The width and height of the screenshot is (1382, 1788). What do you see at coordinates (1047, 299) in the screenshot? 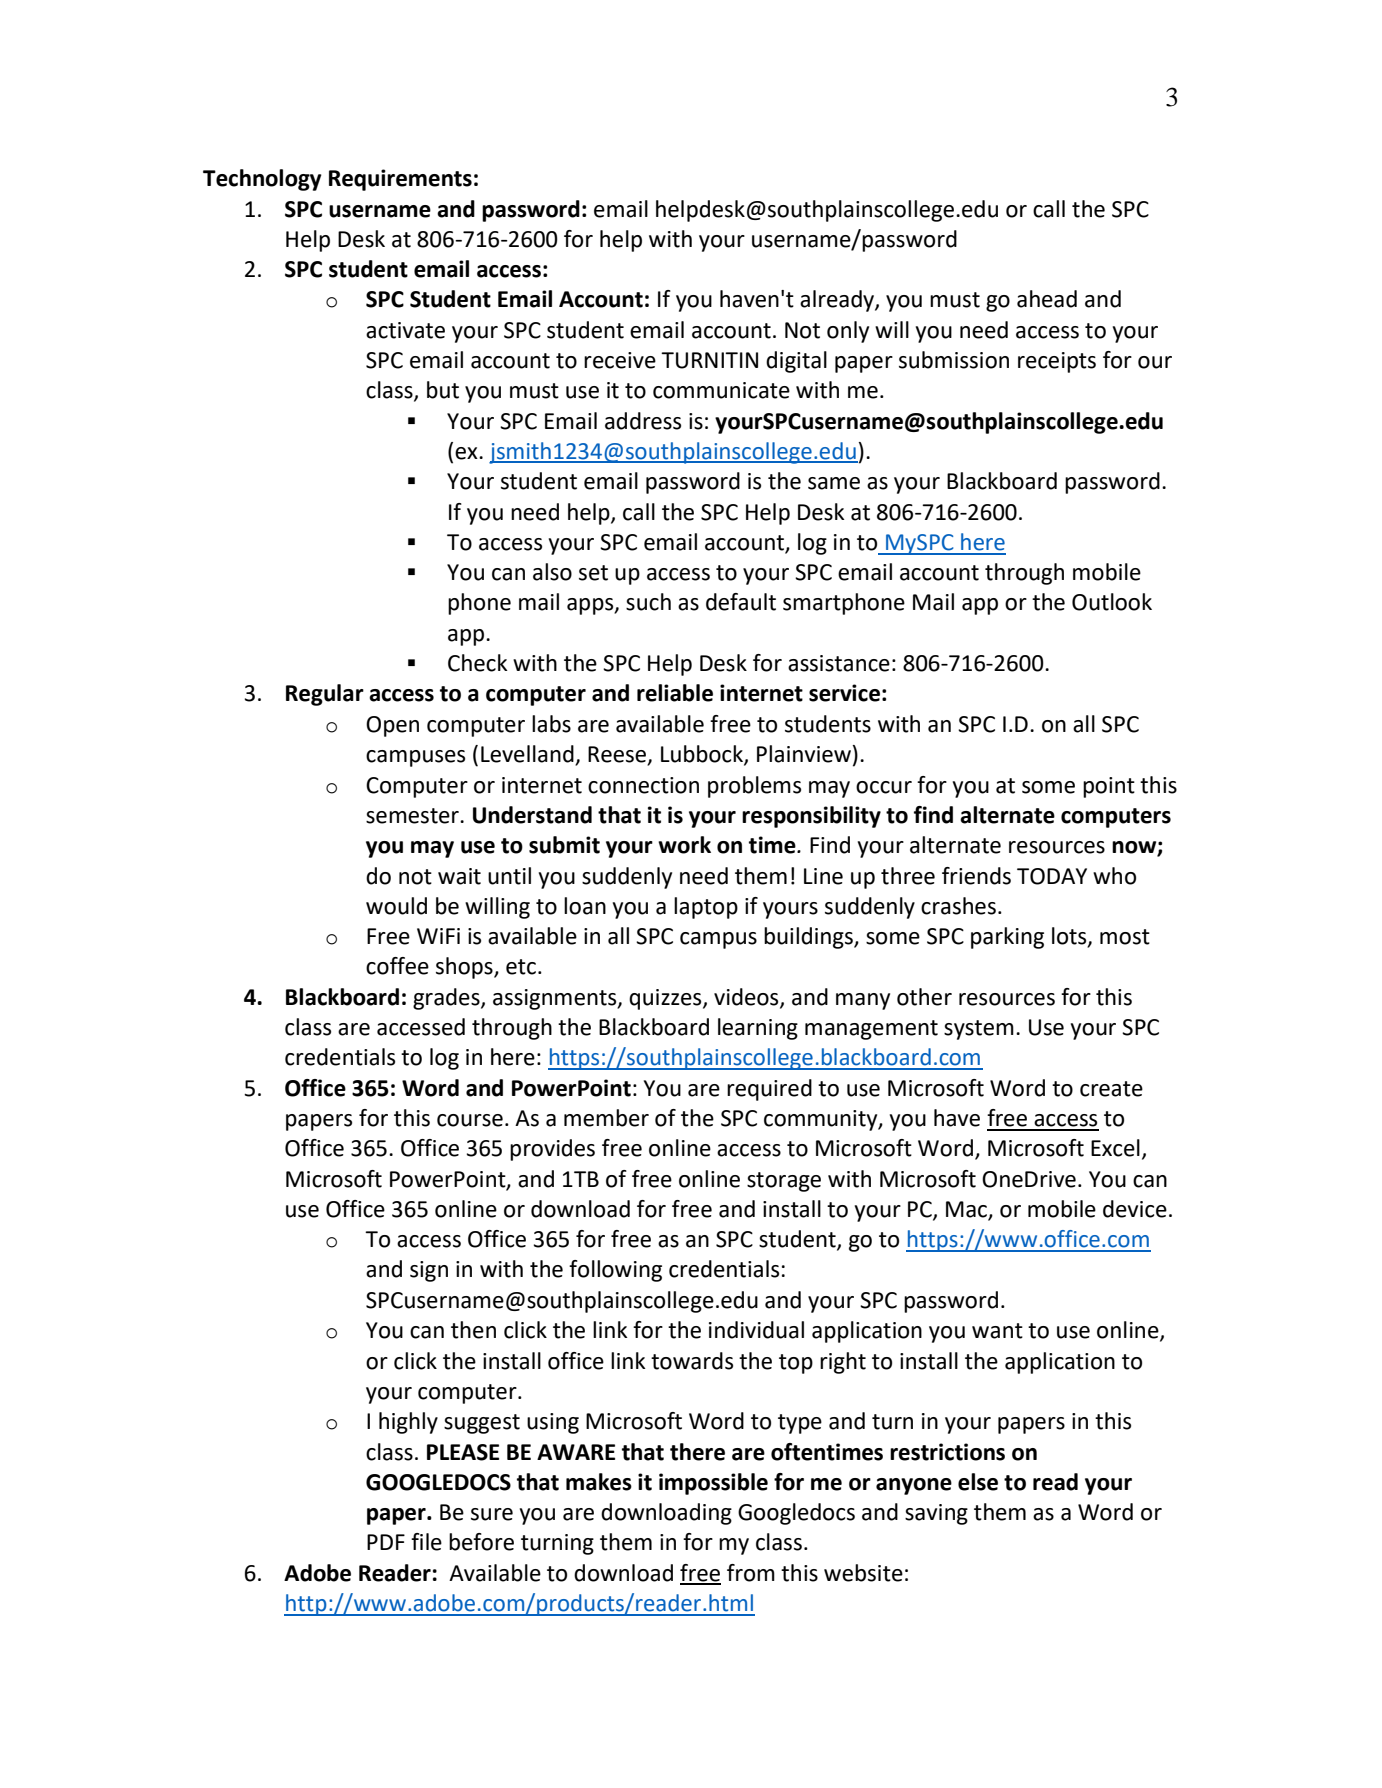
I see `ahead` at bounding box center [1047, 299].
